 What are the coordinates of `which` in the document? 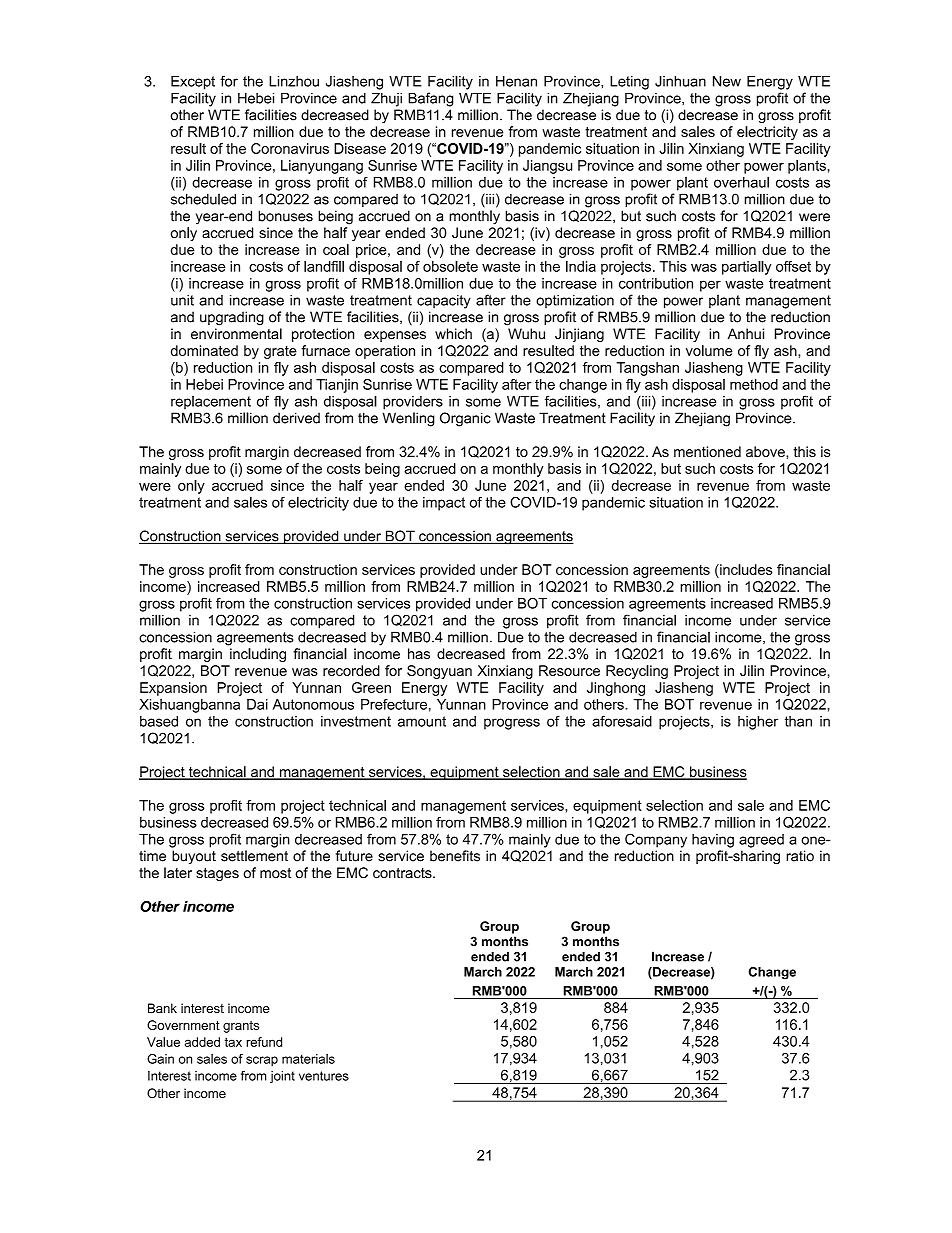 It's located at (453, 334).
